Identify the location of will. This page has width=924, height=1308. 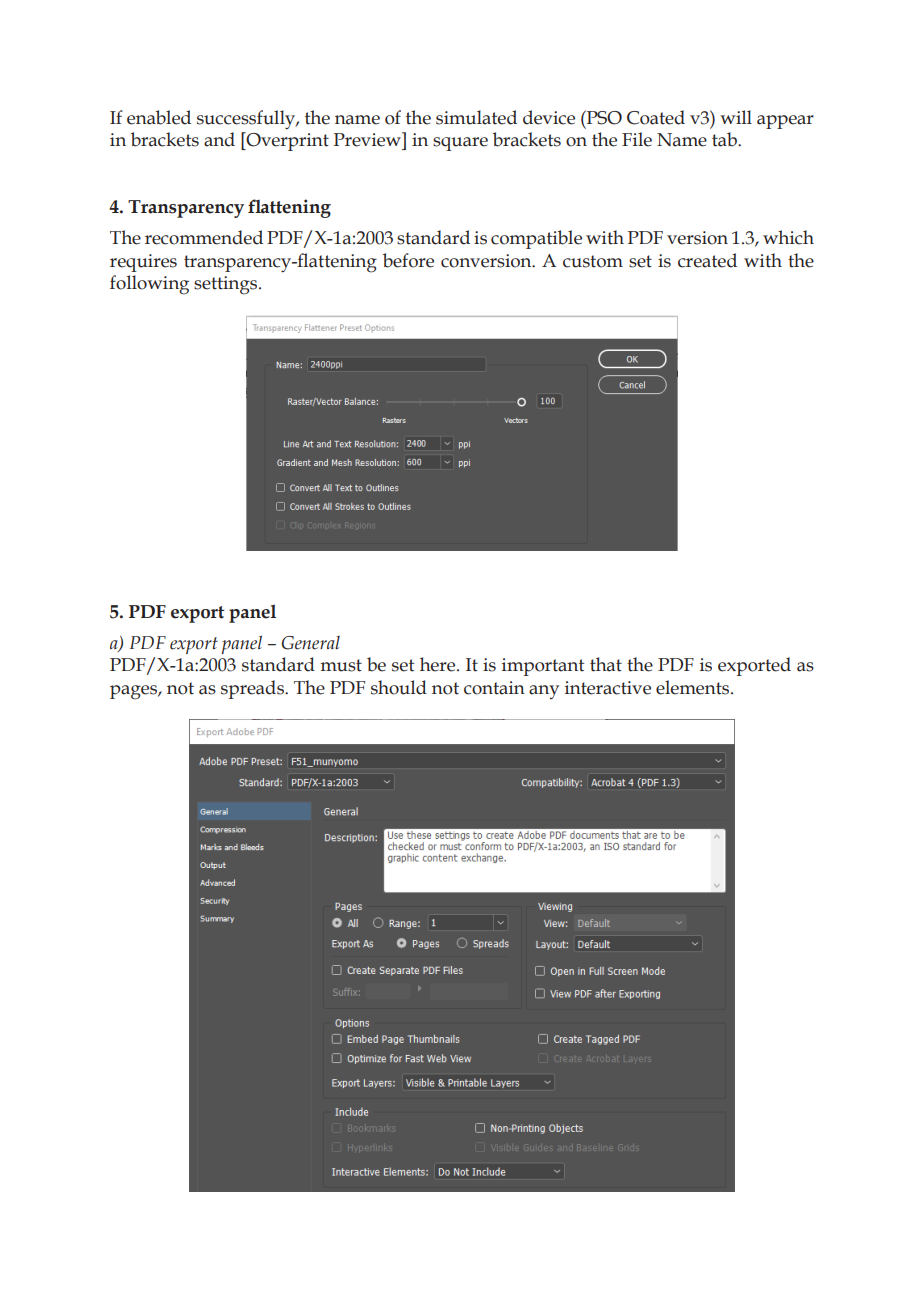
(736, 117).
